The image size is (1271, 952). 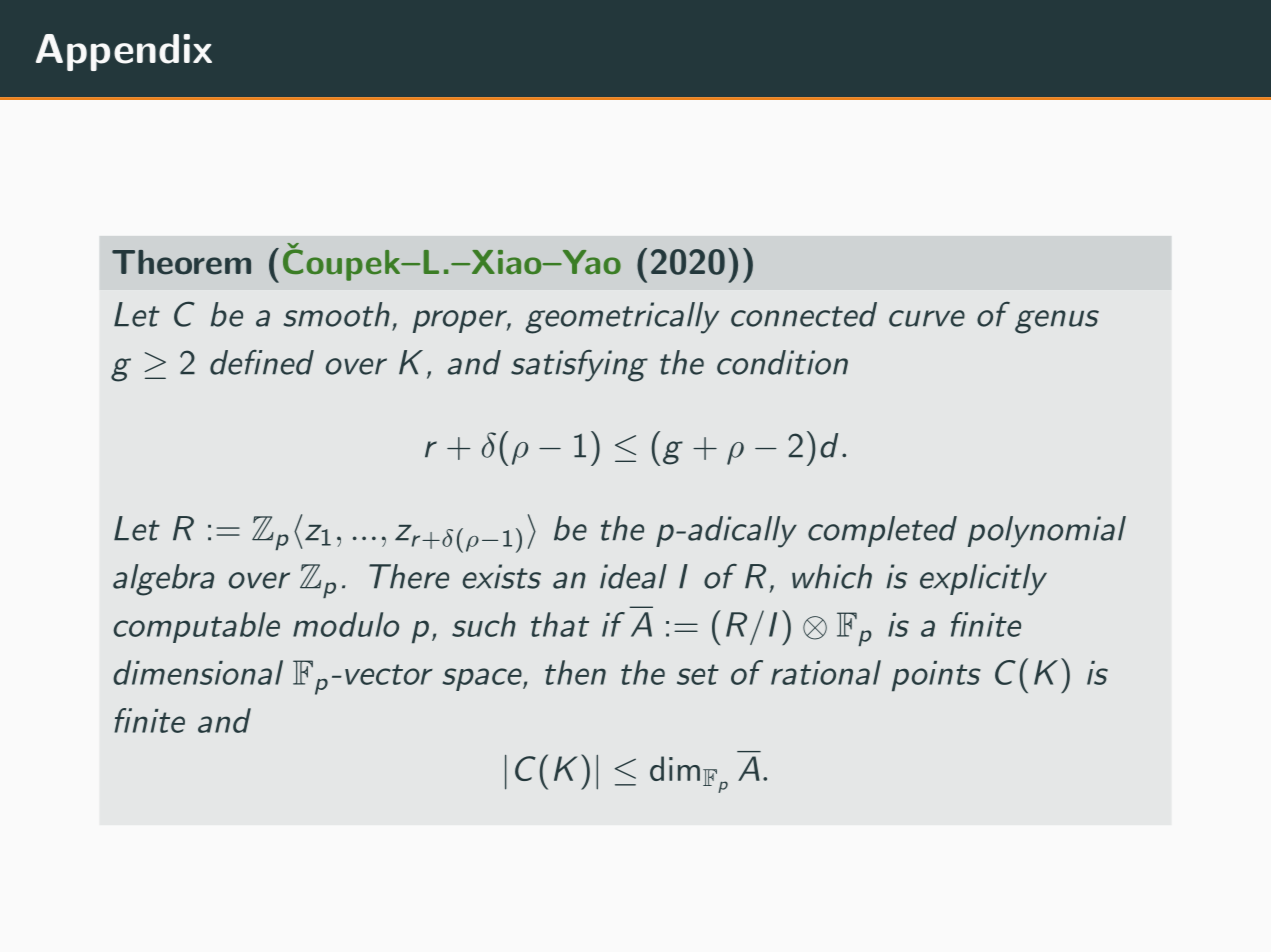 I want to click on condition, so click(x=782, y=362).
